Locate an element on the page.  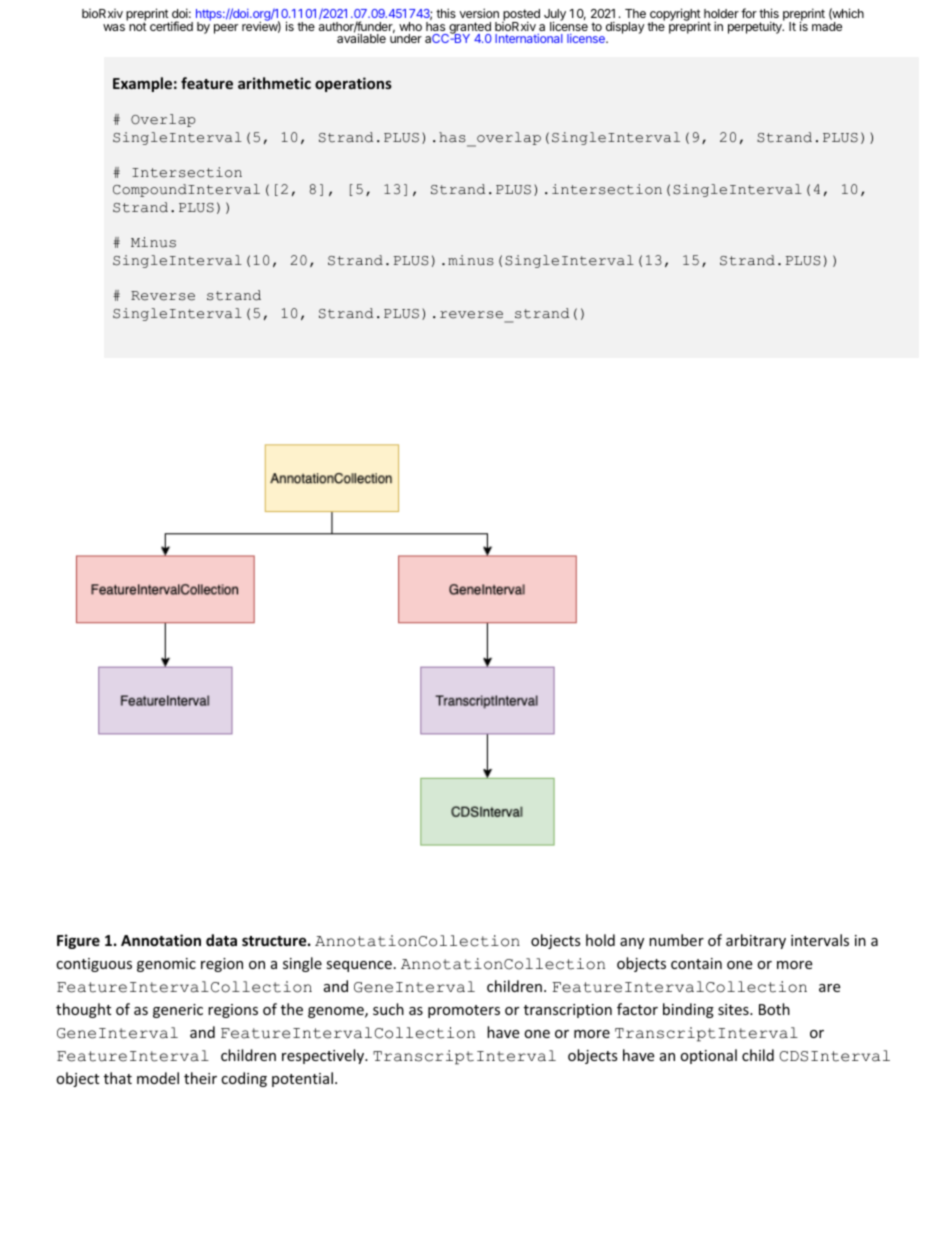
operations is located at coordinates (353, 84).
